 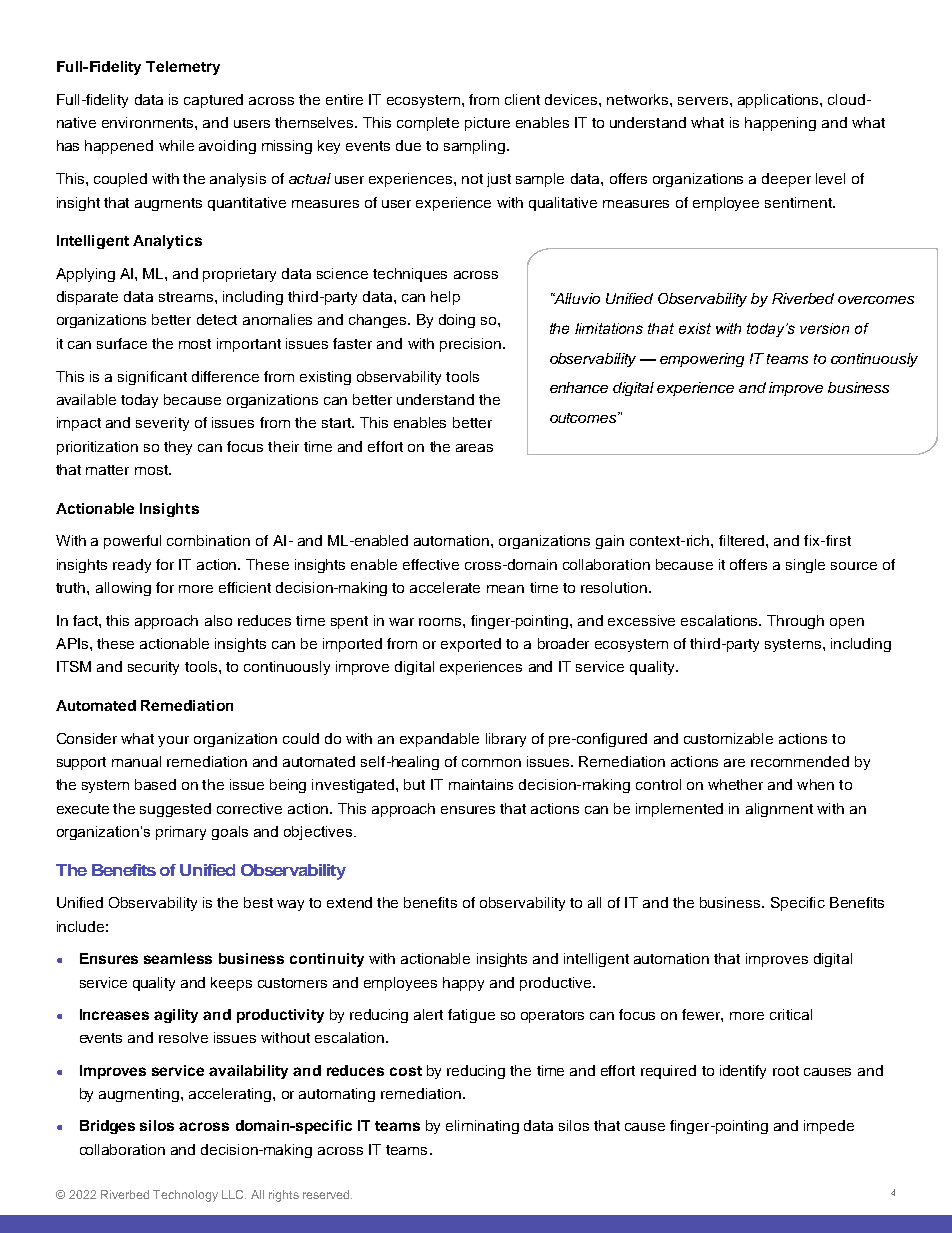 What do you see at coordinates (185, 1196) in the screenshot?
I see `Technology` at bounding box center [185, 1196].
